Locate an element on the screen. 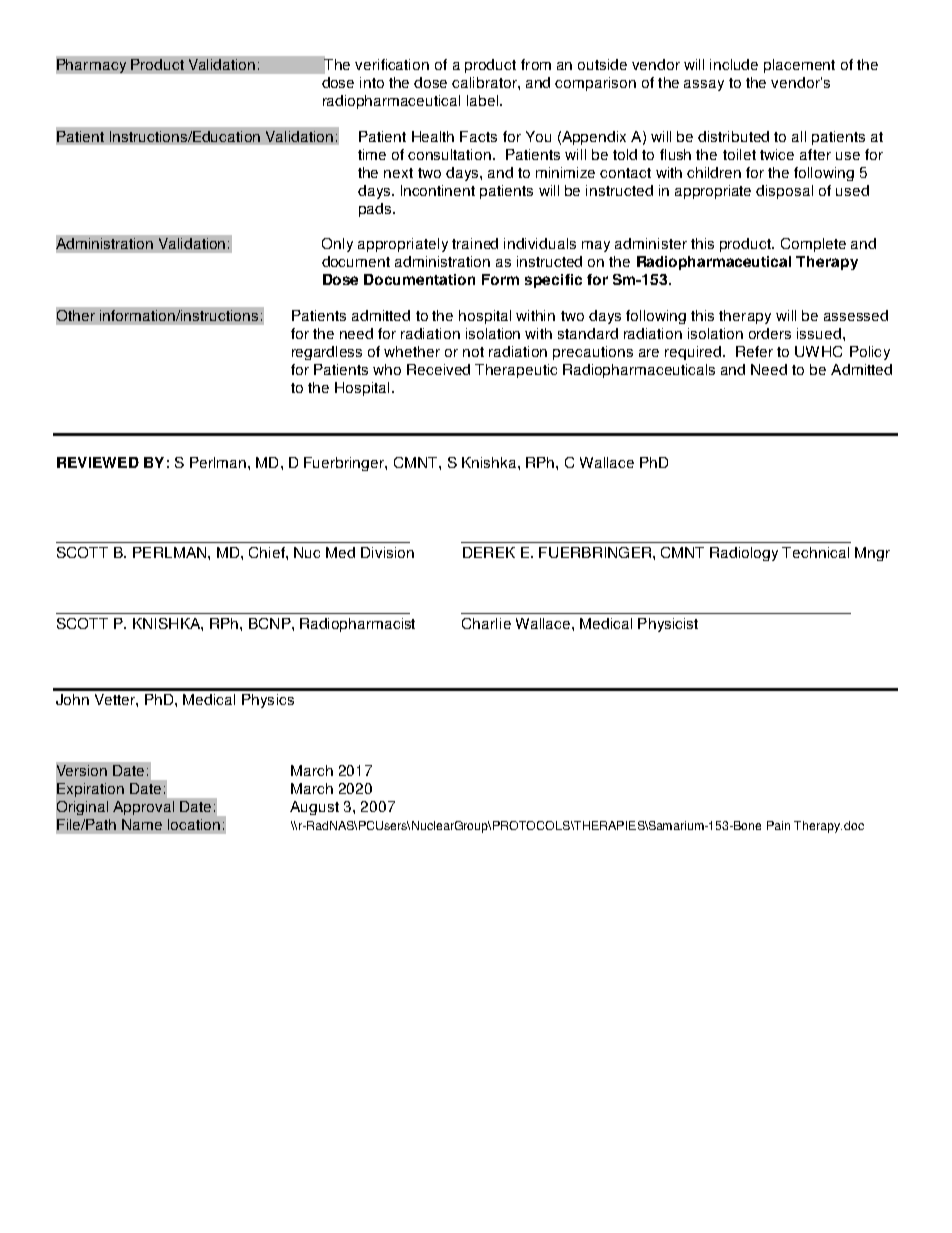 This screenshot has width=952, height=1233. Approval is located at coordinates (143, 808).
